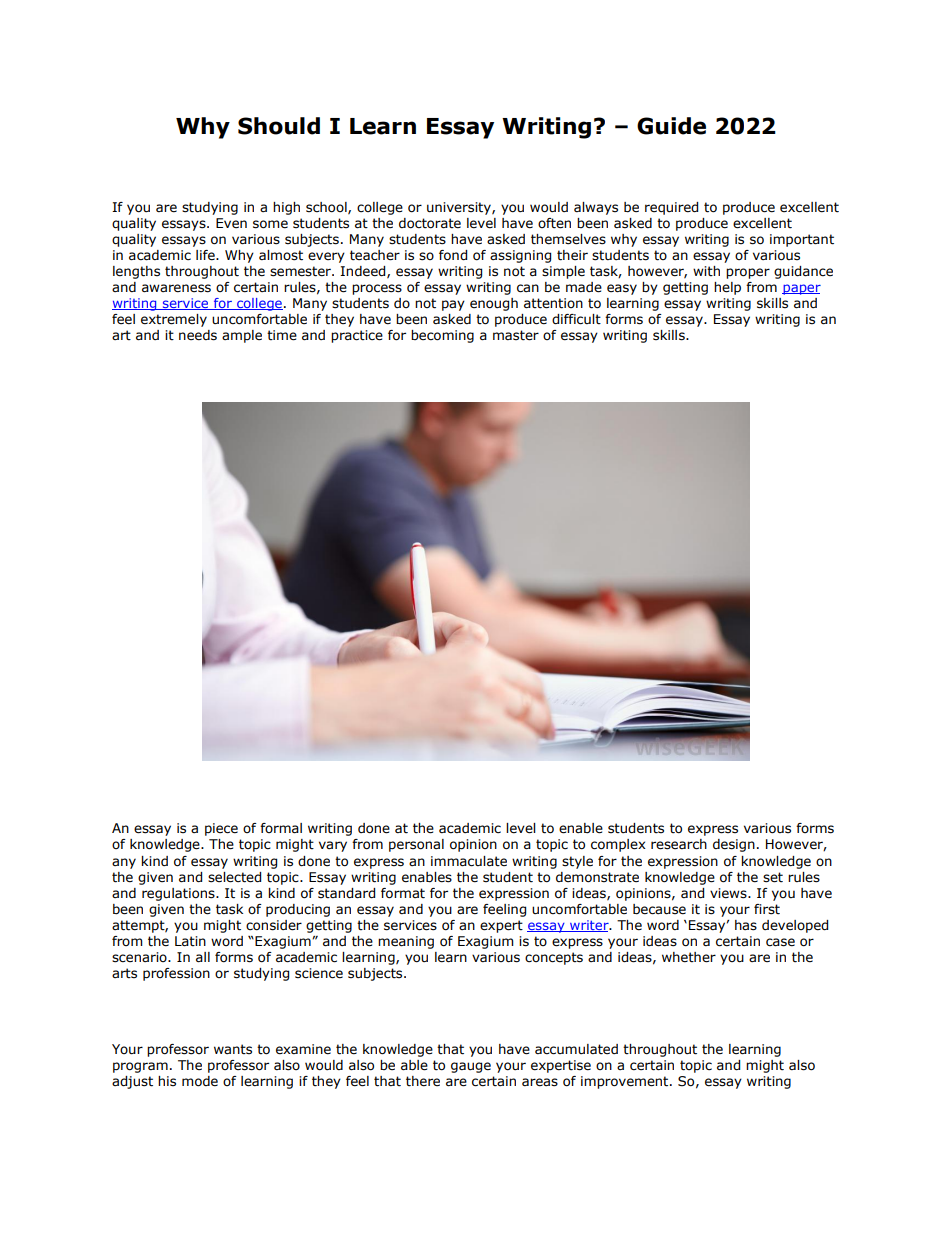 This image has height=1233, width=952. Describe the element at coordinates (233, 1049) in the image. I see `wants` at that location.
